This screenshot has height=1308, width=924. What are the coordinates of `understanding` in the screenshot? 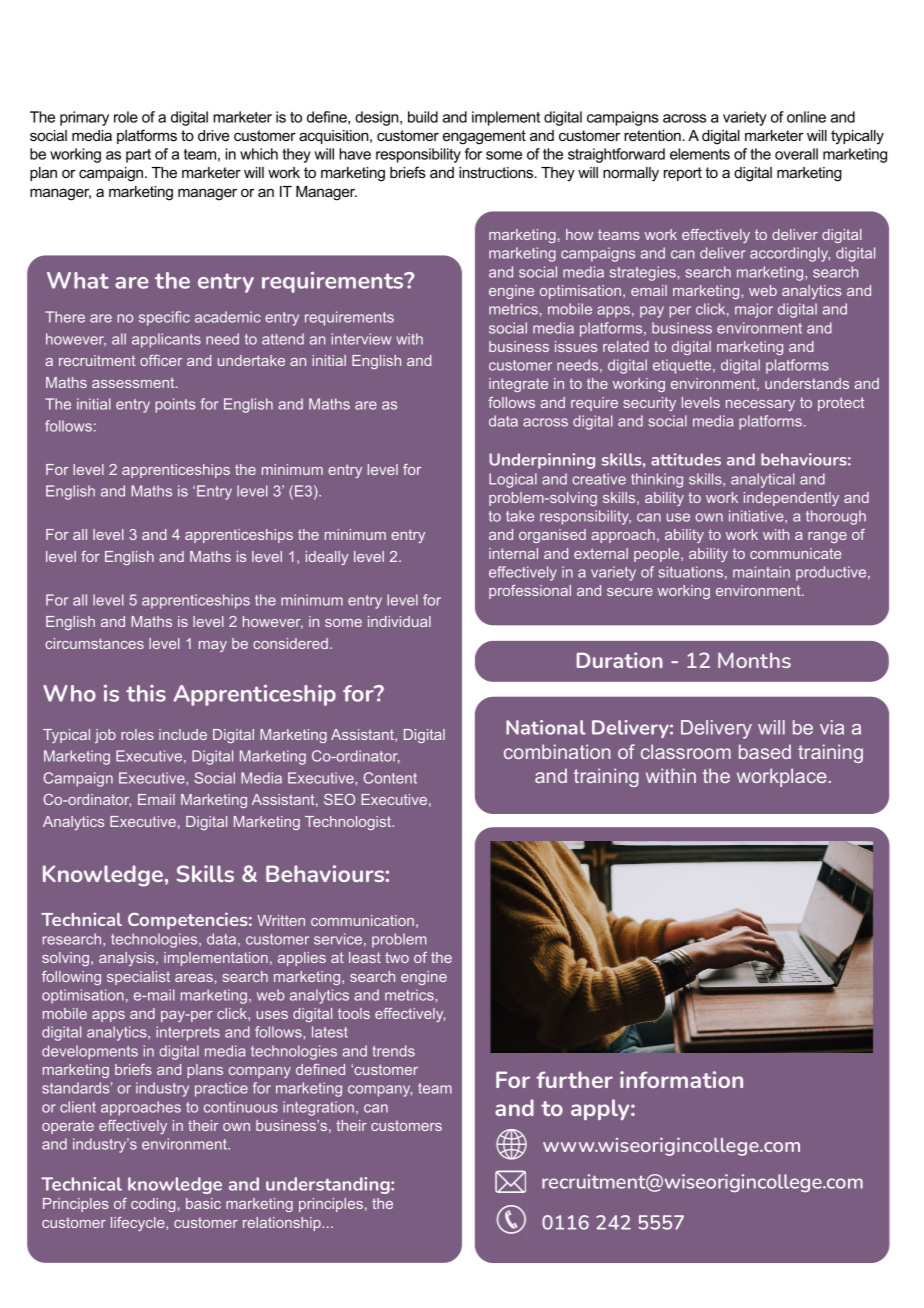 It's located at (329, 1185).
